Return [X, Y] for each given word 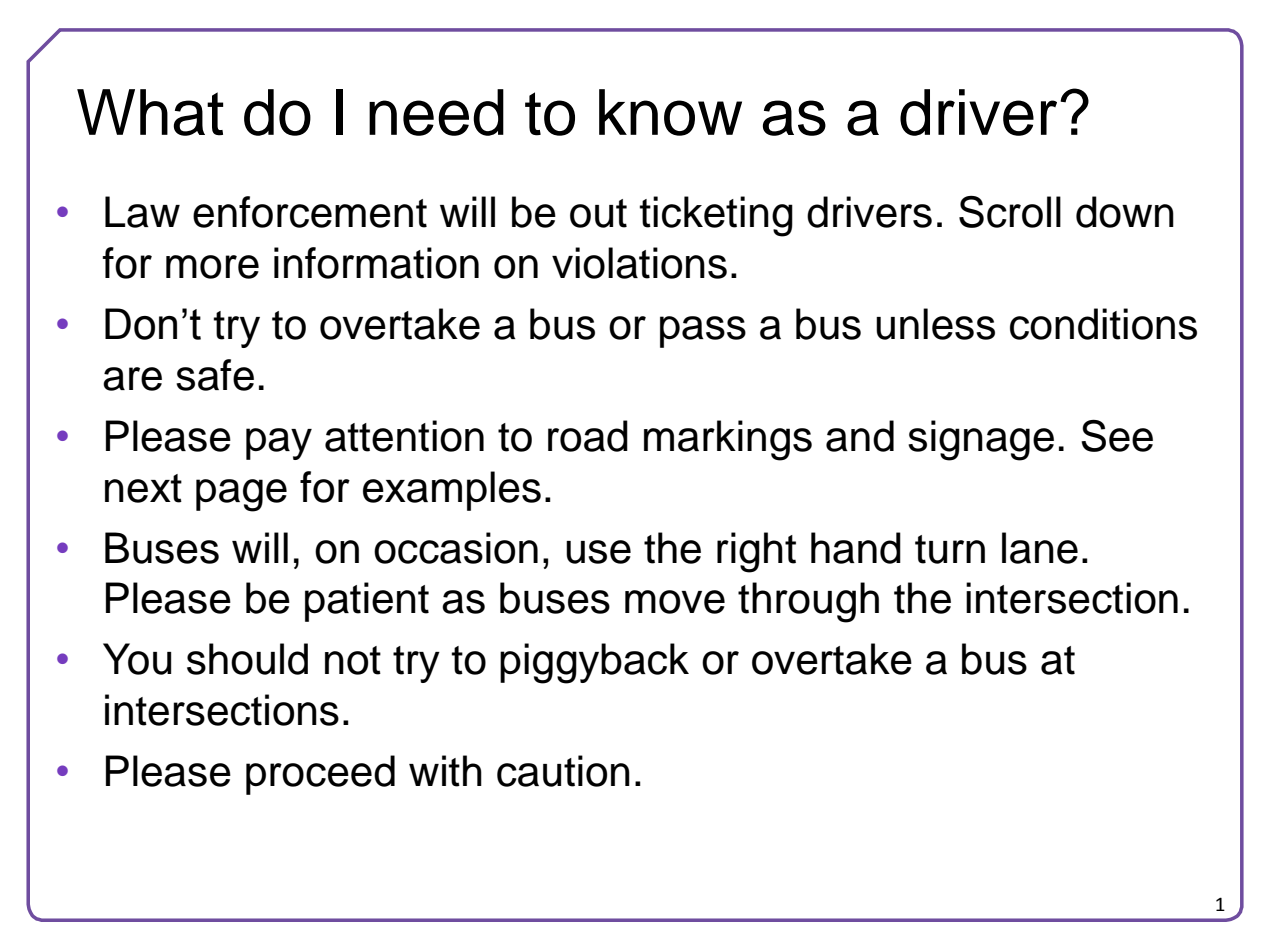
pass [703, 332]
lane [1040, 548]
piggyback [594, 663]
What [150, 112]
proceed [320, 775]
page [241, 495]
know [670, 112]
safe [215, 375]
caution [563, 771]
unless [935, 324]
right [756, 552]
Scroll [1010, 212]
